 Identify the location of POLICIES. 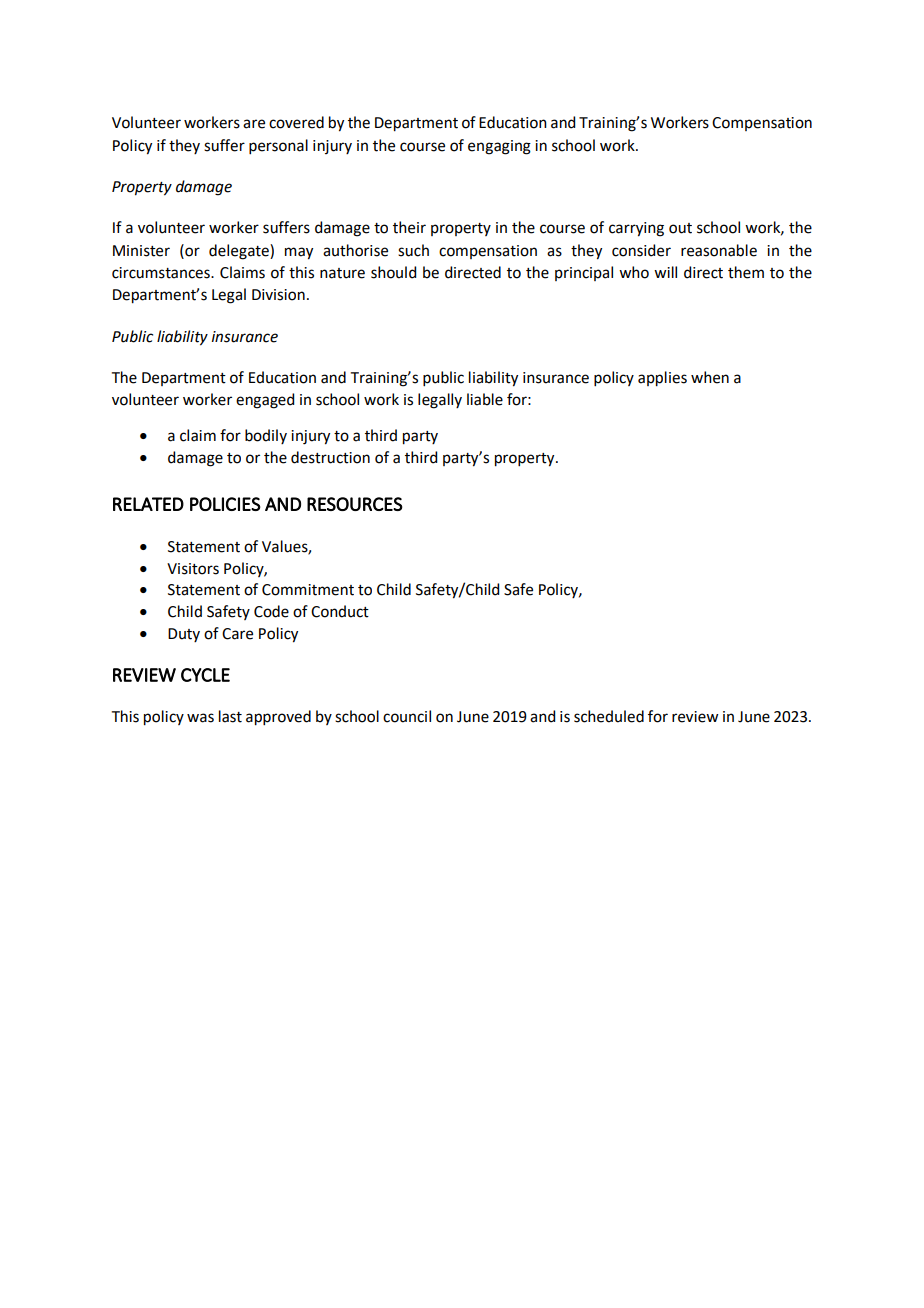
(225, 504).
